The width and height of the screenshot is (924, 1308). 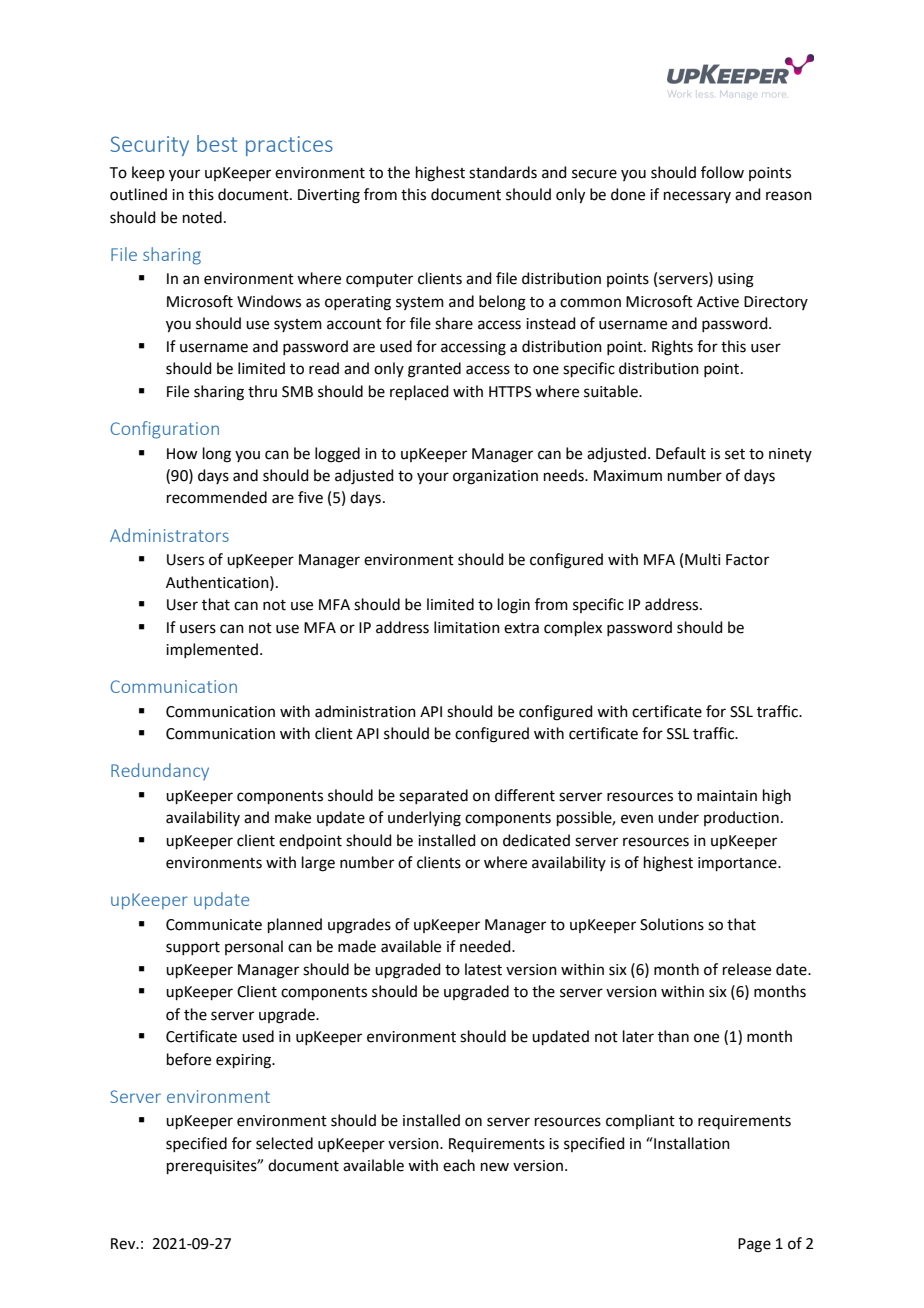 I want to click on maintain, so click(x=727, y=796).
